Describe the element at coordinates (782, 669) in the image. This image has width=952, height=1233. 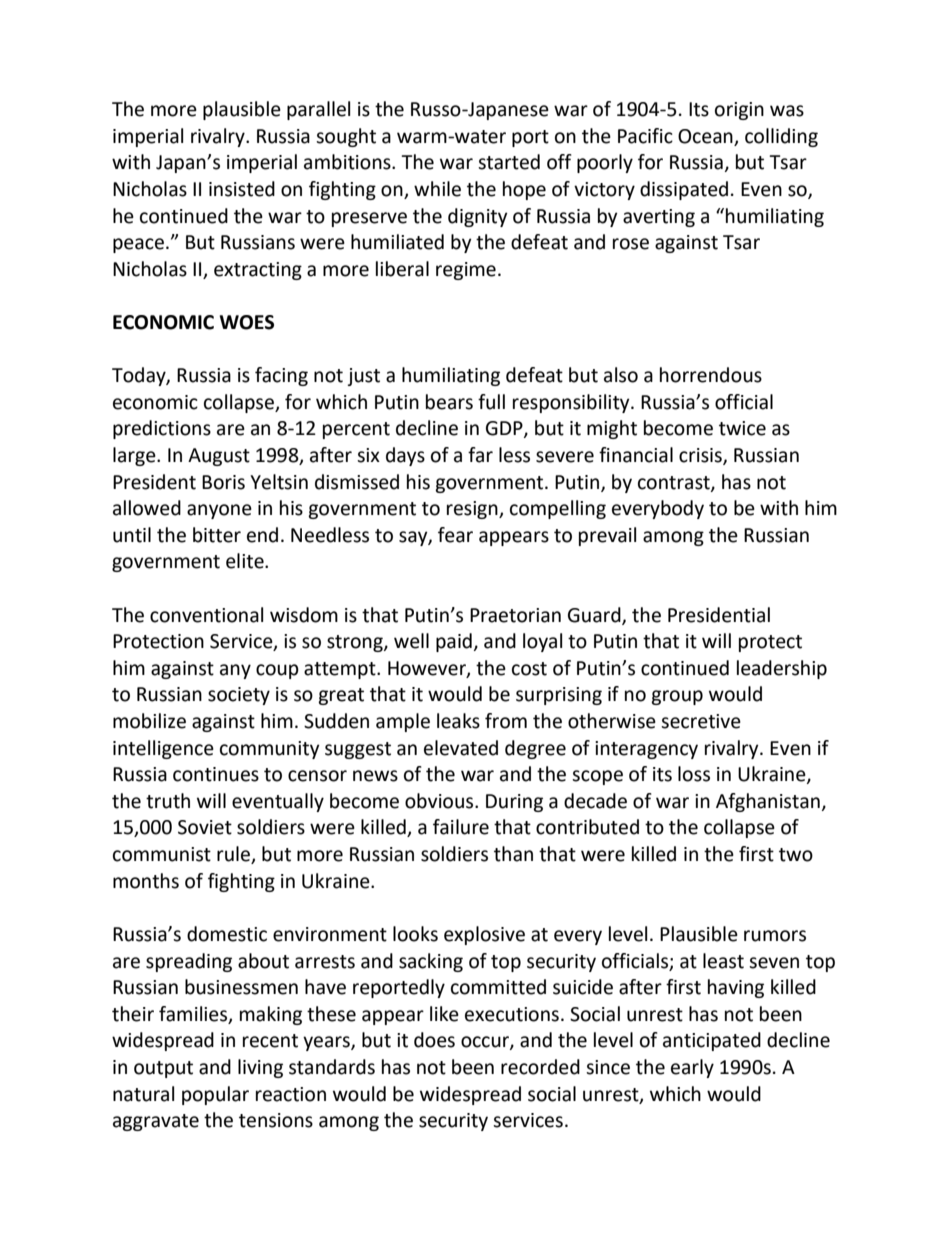
I see `leadership` at that location.
